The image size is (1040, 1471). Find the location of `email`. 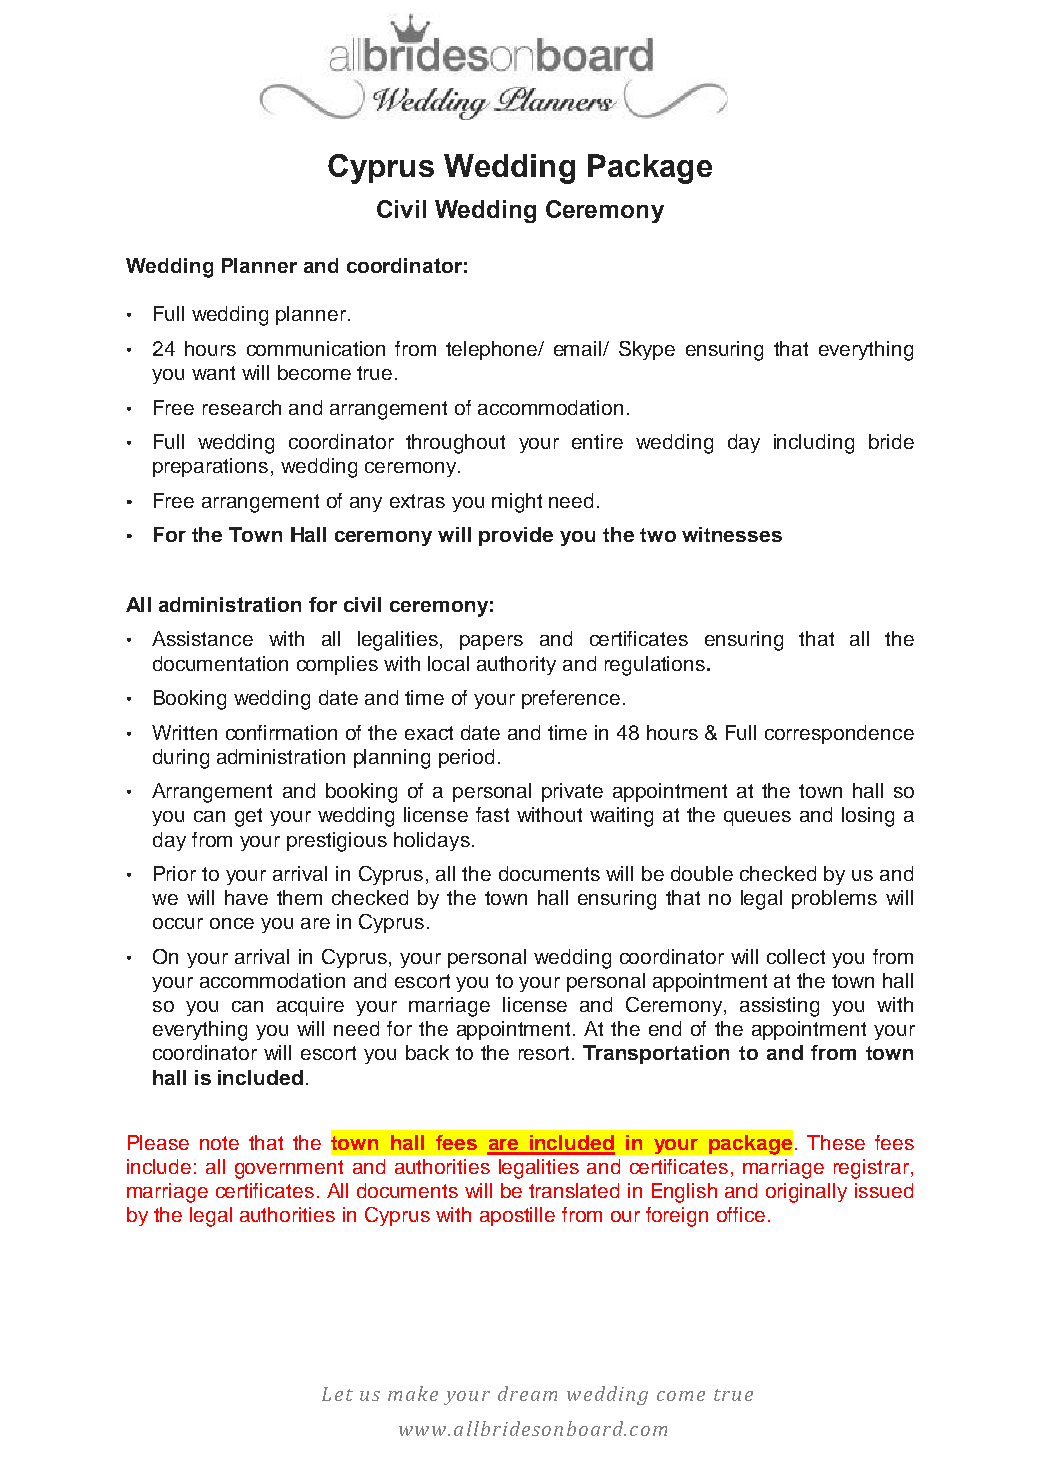

email is located at coordinates (579, 348).
